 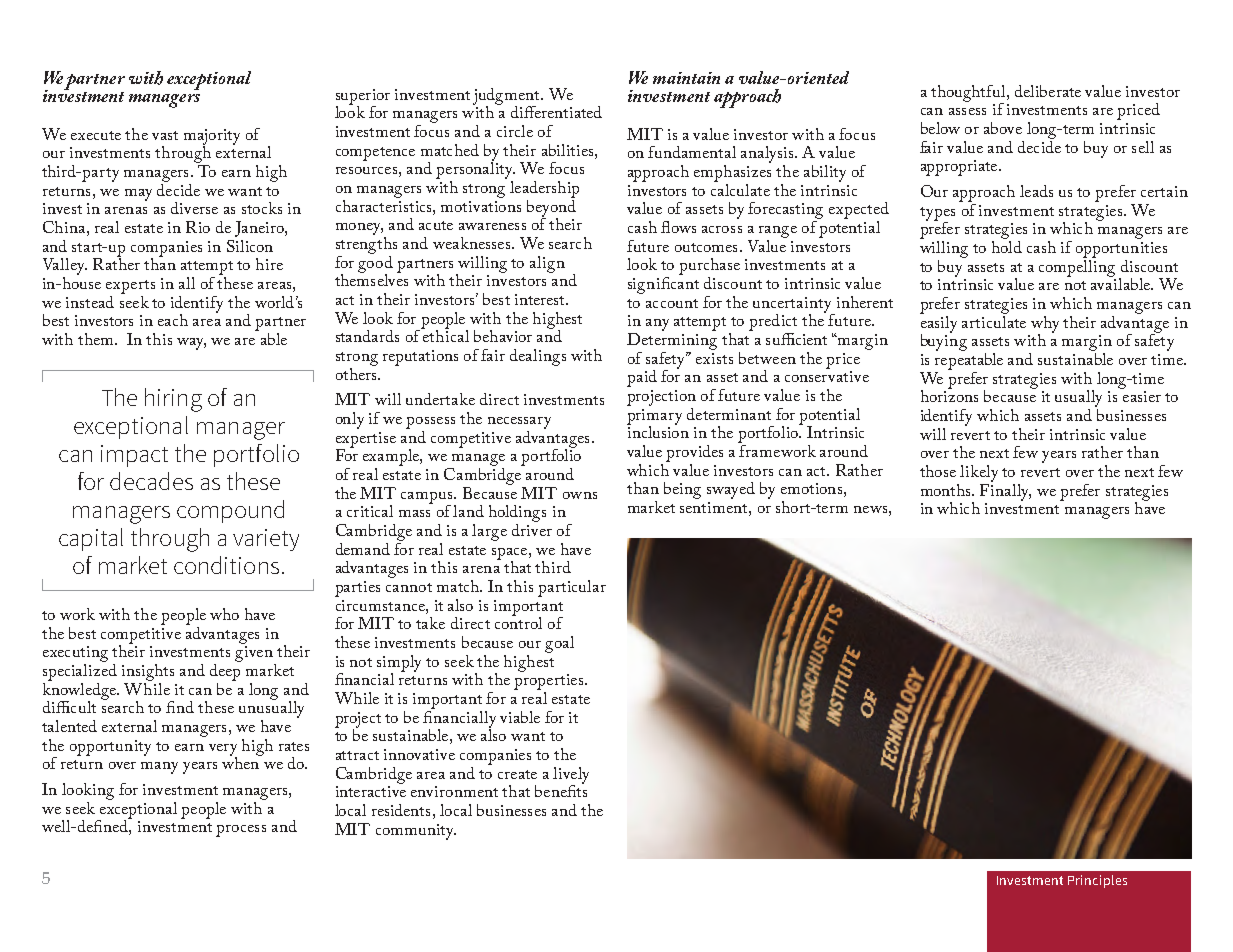 What do you see at coordinates (225, 671) in the image?
I see `deep` at bounding box center [225, 671].
